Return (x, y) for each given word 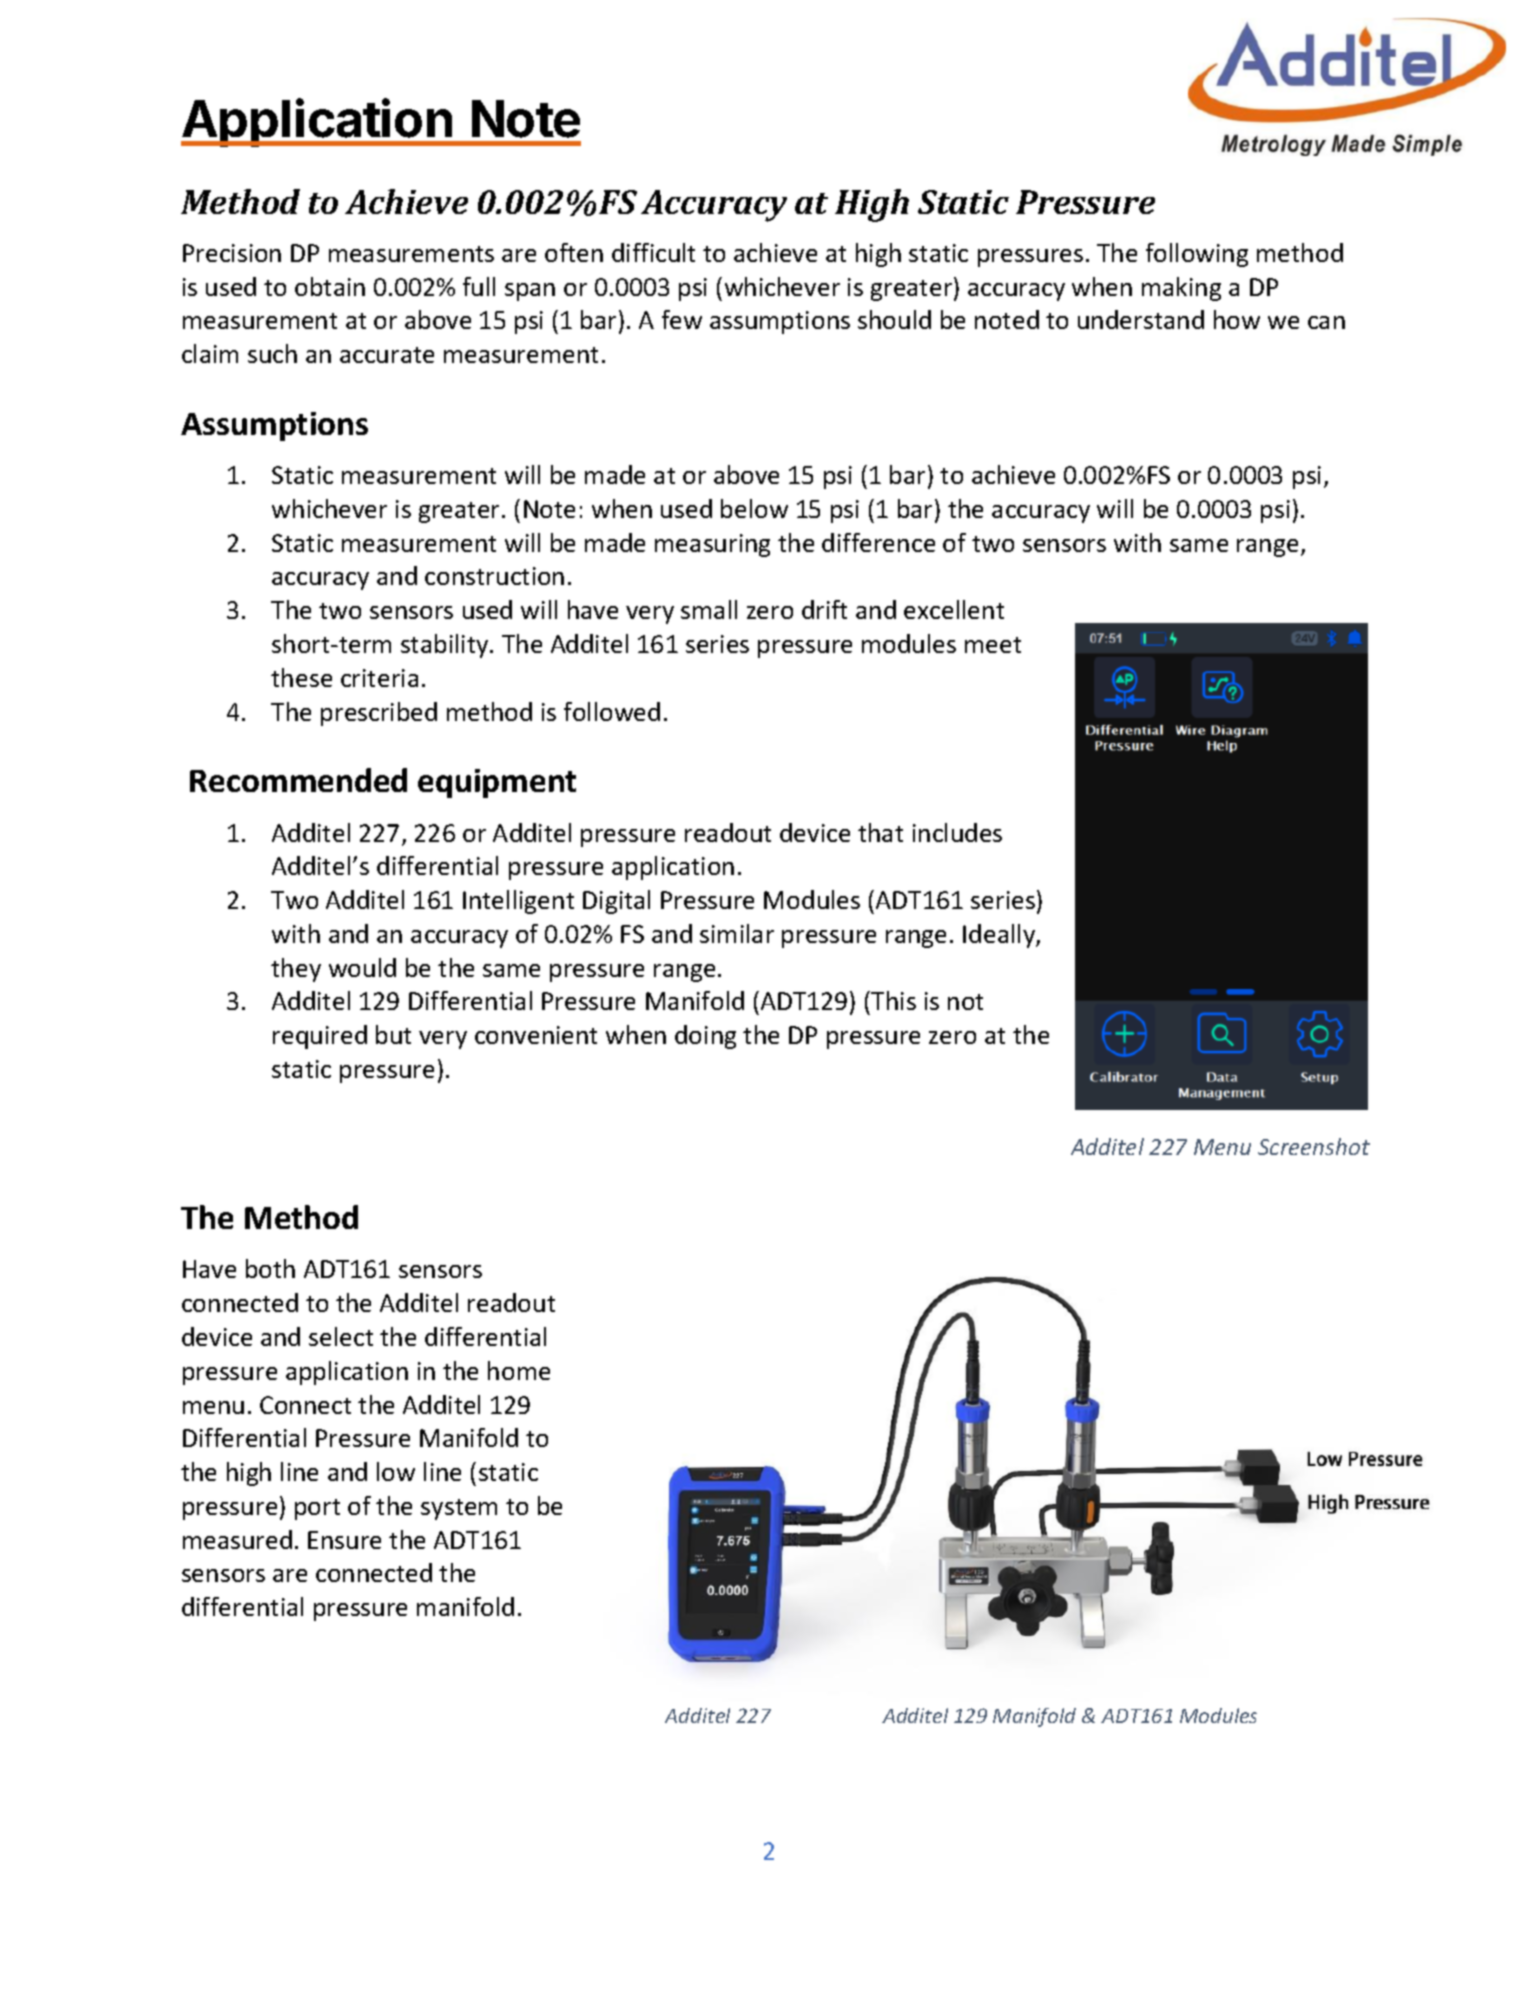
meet (993, 645)
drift (824, 609)
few (682, 319)
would (362, 967)
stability (446, 646)
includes (957, 832)
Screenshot (1314, 1146)
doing (705, 1037)
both (270, 1268)
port (317, 1509)
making (1181, 289)
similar (737, 933)
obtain (330, 286)
